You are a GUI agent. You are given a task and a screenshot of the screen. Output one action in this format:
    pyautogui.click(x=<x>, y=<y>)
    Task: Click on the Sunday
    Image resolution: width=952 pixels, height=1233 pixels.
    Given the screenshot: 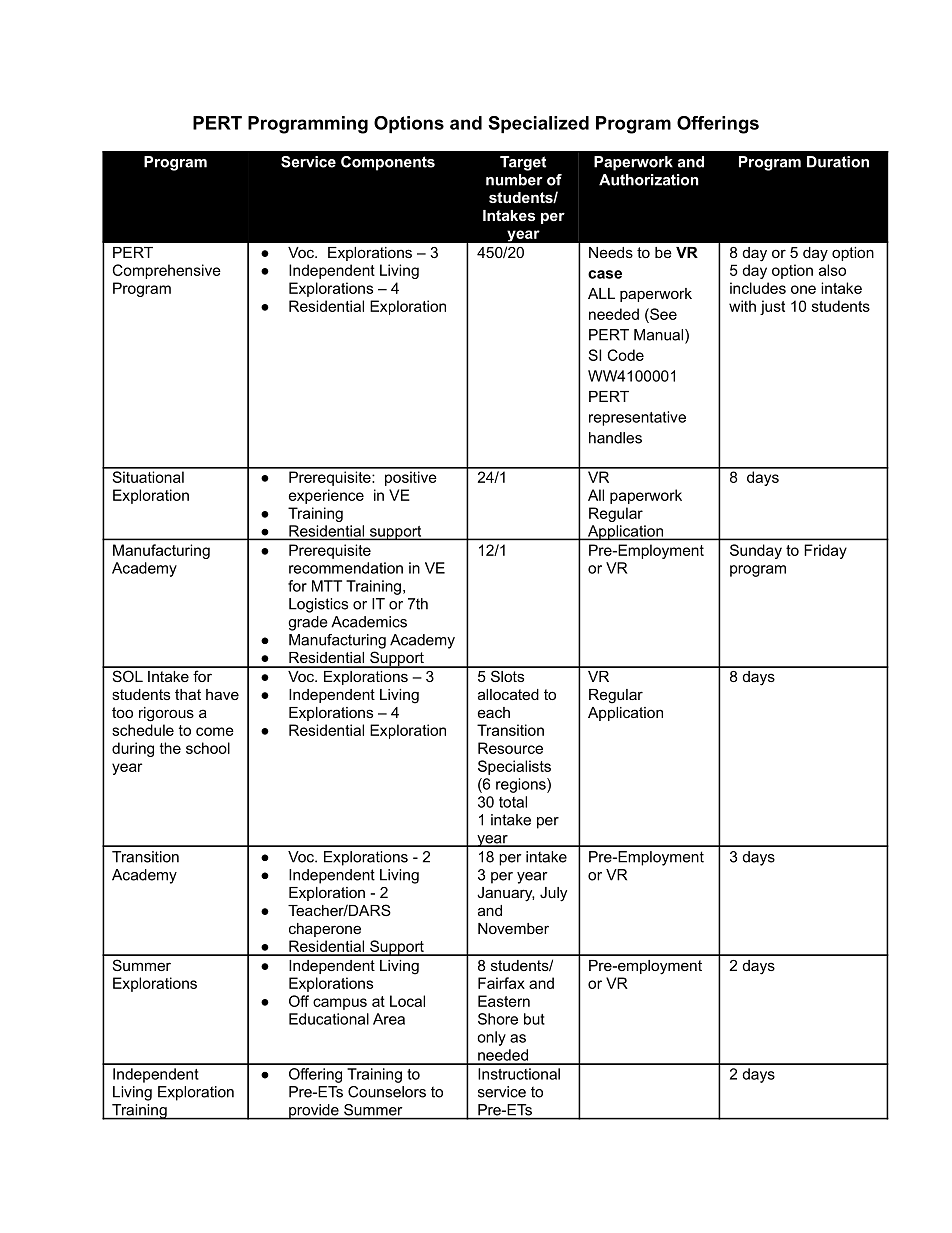 What is the action you would take?
    pyautogui.click(x=756, y=551)
